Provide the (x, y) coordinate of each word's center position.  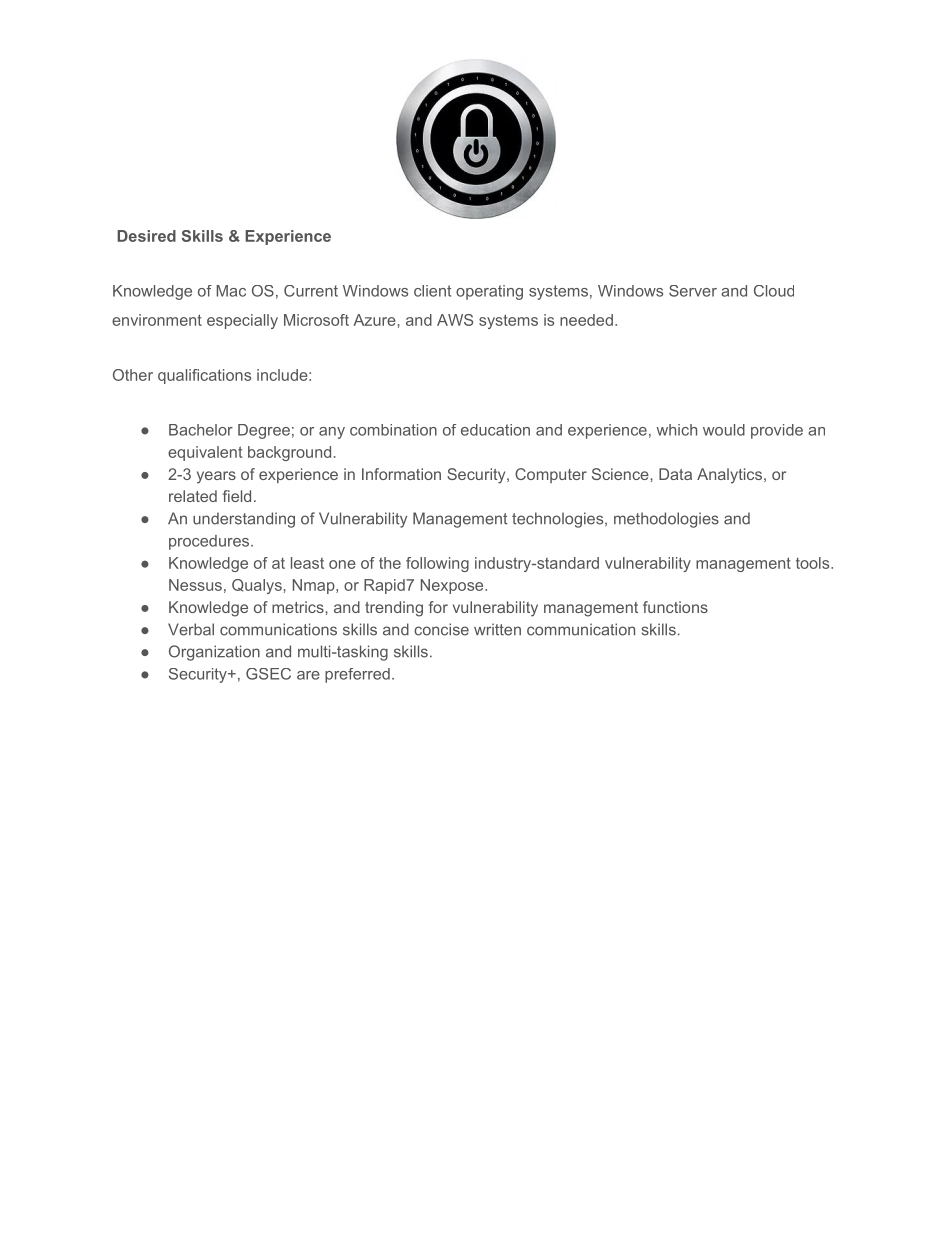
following (437, 564)
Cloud (774, 291)
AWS (455, 320)
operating (489, 292)
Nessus (195, 585)
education (495, 430)
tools (812, 563)
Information (401, 474)
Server (693, 291)
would (724, 430)
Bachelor (201, 430)
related (193, 496)
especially (242, 321)
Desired (146, 236)
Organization (214, 653)
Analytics (729, 476)
